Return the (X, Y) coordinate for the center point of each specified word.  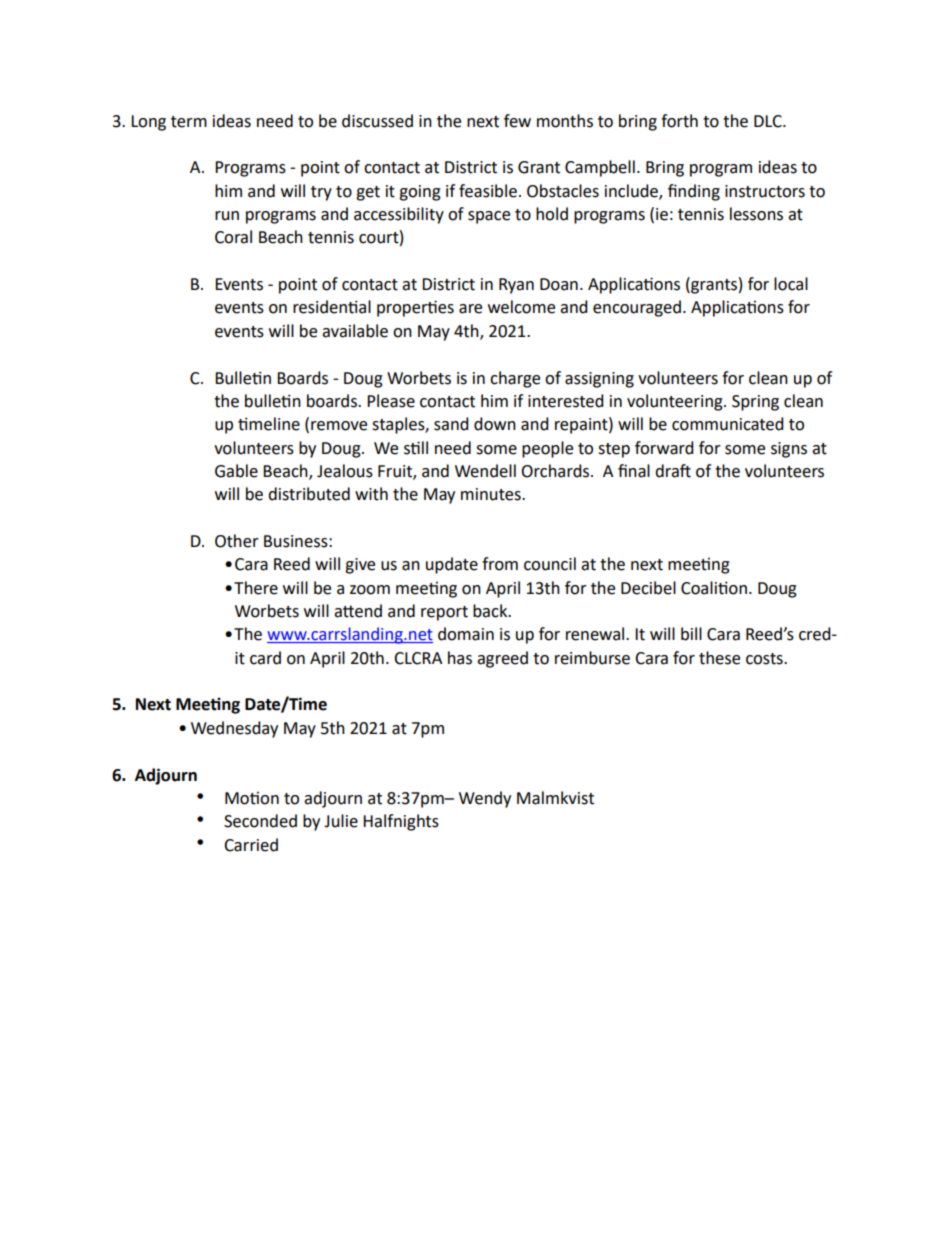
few (517, 121)
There (256, 588)
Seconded (260, 821)
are (470, 309)
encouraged (637, 308)
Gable (236, 471)
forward (664, 448)
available (355, 331)
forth (679, 121)
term (189, 122)
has (460, 658)
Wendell (485, 471)
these (719, 658)
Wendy (485, 799)
